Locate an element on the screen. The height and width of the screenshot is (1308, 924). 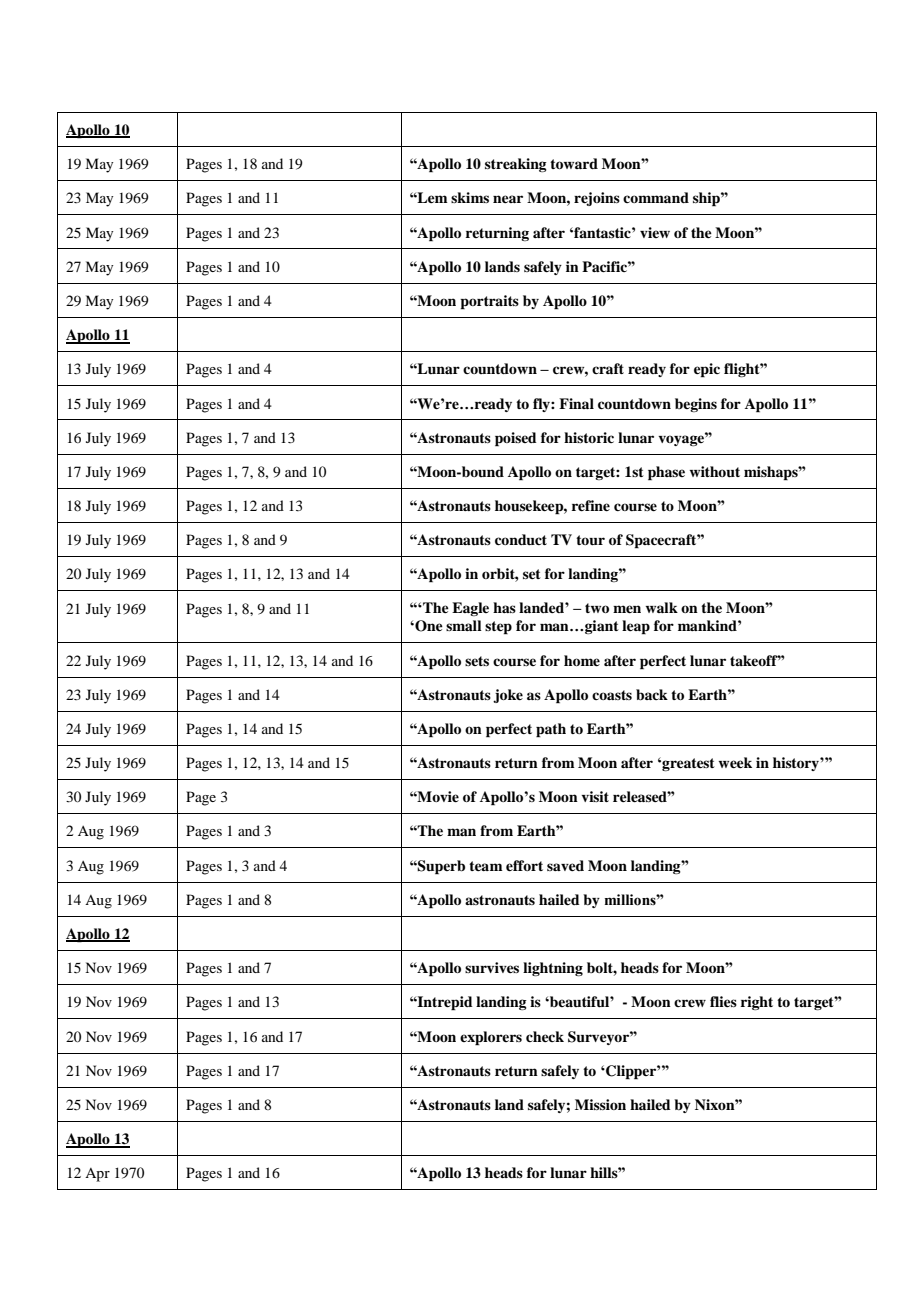
back is located at coordinates (652, 695).
